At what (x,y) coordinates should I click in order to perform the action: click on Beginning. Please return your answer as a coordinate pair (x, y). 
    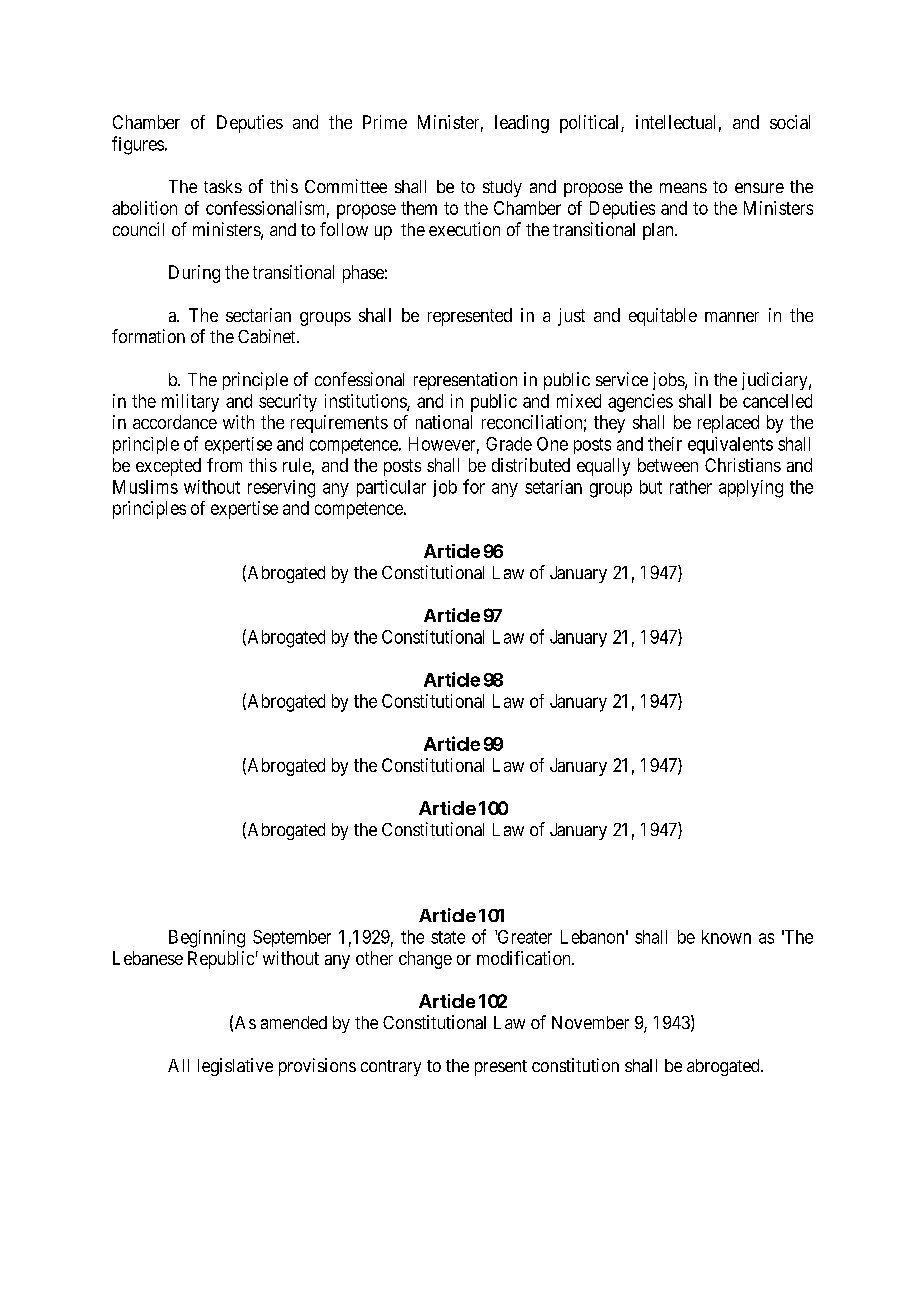
    Looking at the image, I should click on (207, 939).
